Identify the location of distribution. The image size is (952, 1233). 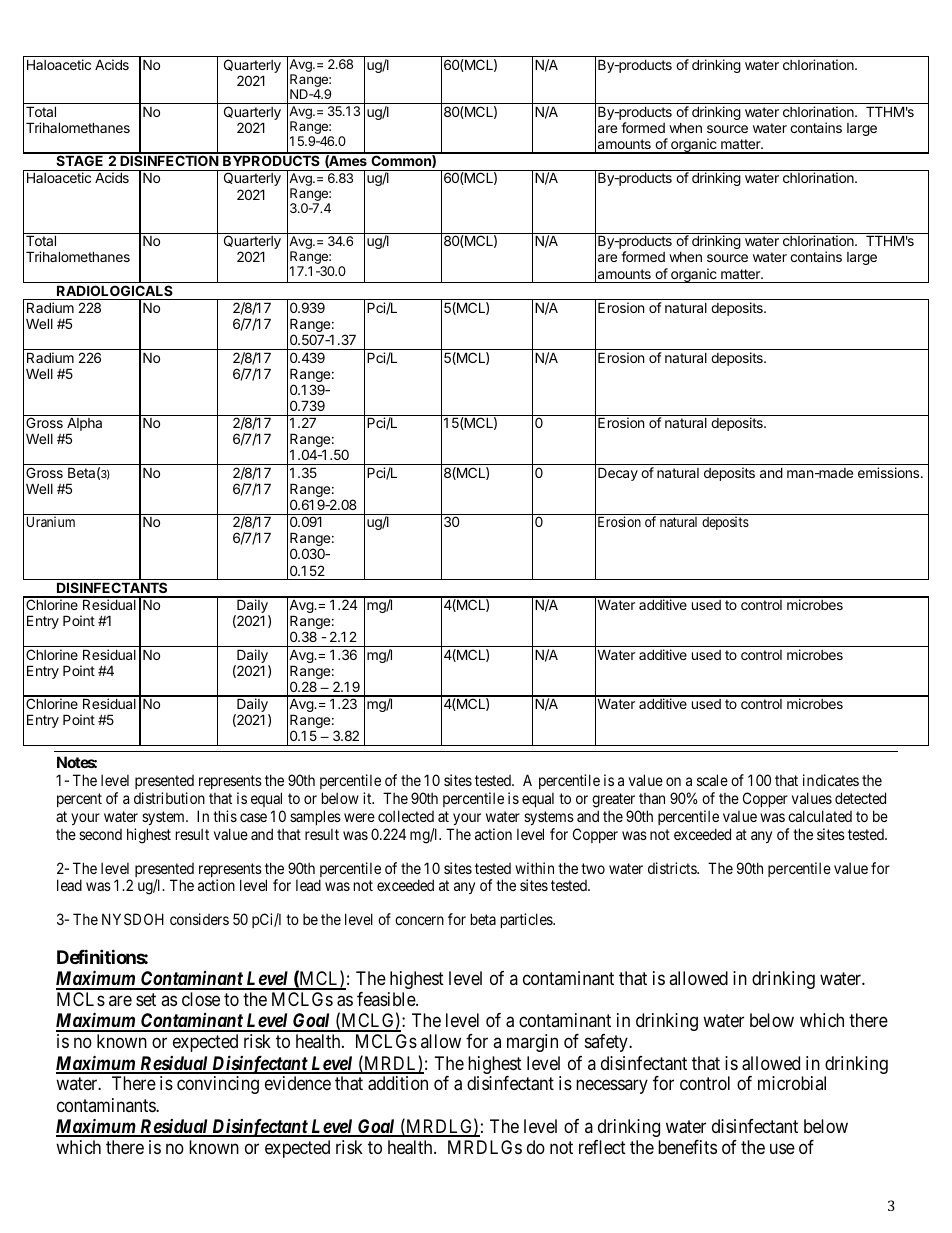
(169, 798).
